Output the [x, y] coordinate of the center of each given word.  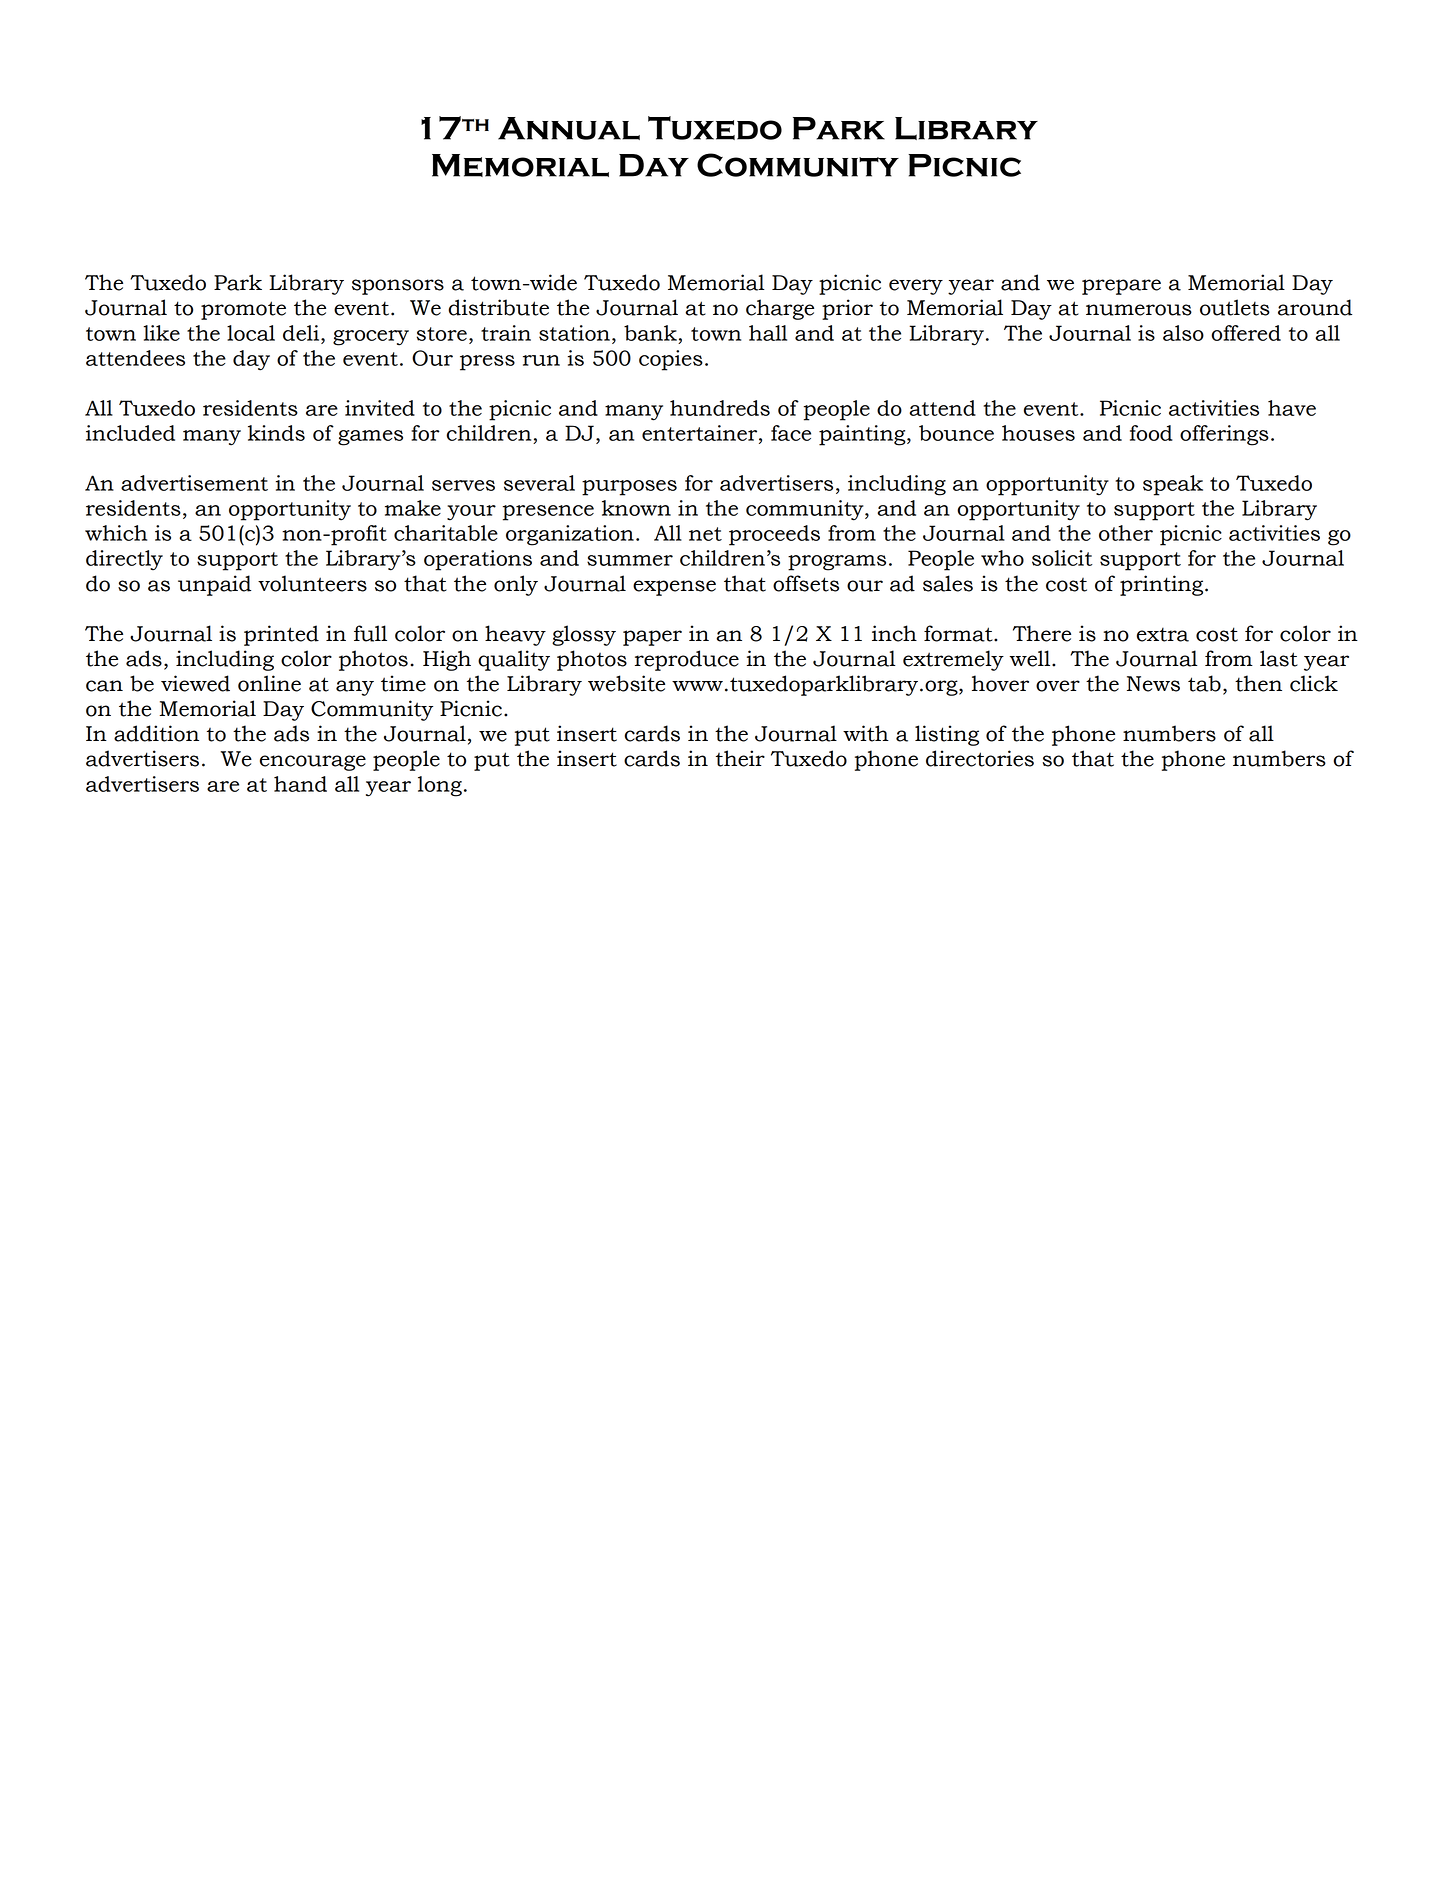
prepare [1121, 287]
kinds [276, 433]
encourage [313, 763]
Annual [569, 128]
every [916, 287]
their [740, 758]
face [791, 433]
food [1151, 433]
